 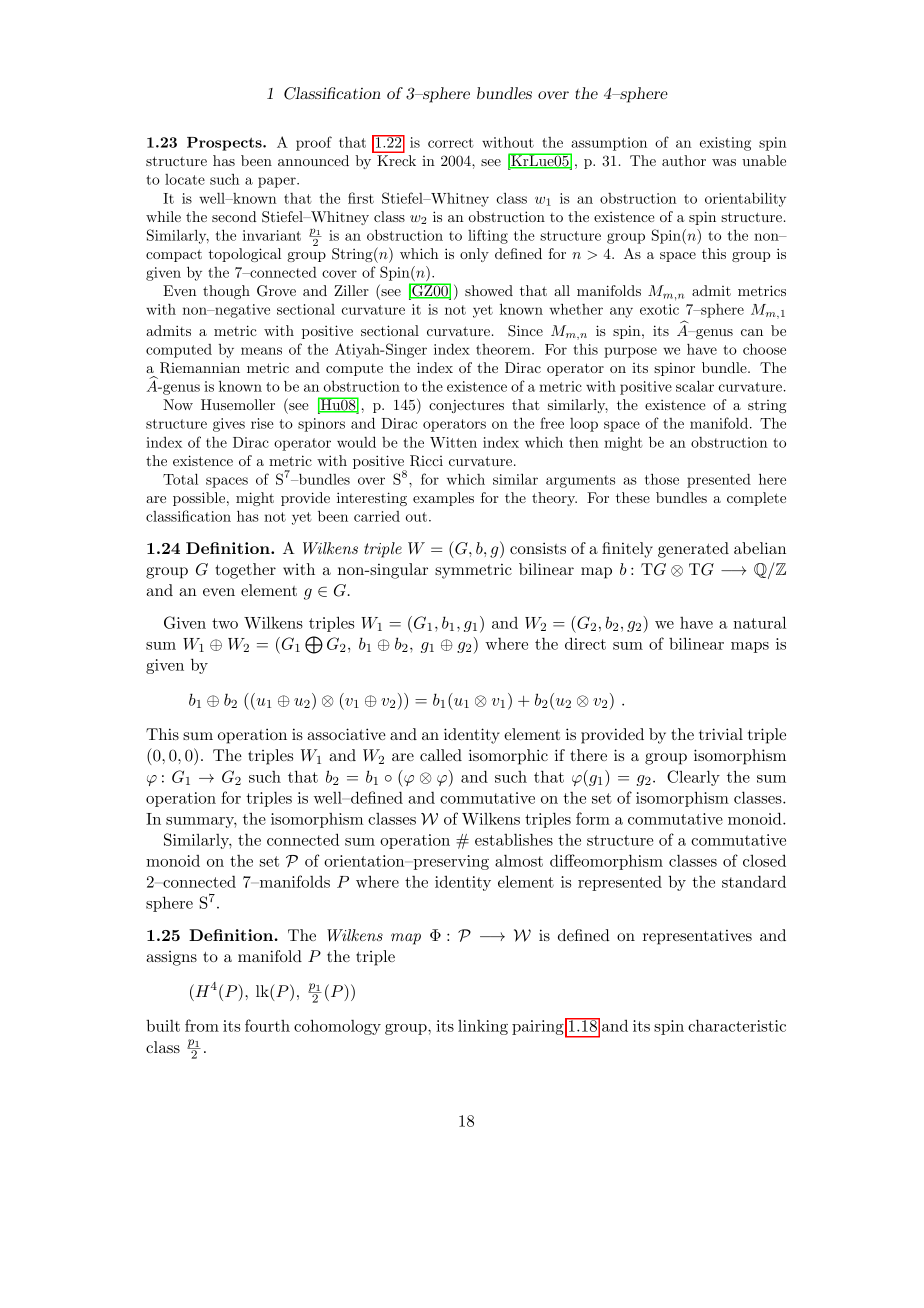 What do you see at coordinates (451, 143) in the screenshot?
I see `correct` at bounding box center [451, 143].
